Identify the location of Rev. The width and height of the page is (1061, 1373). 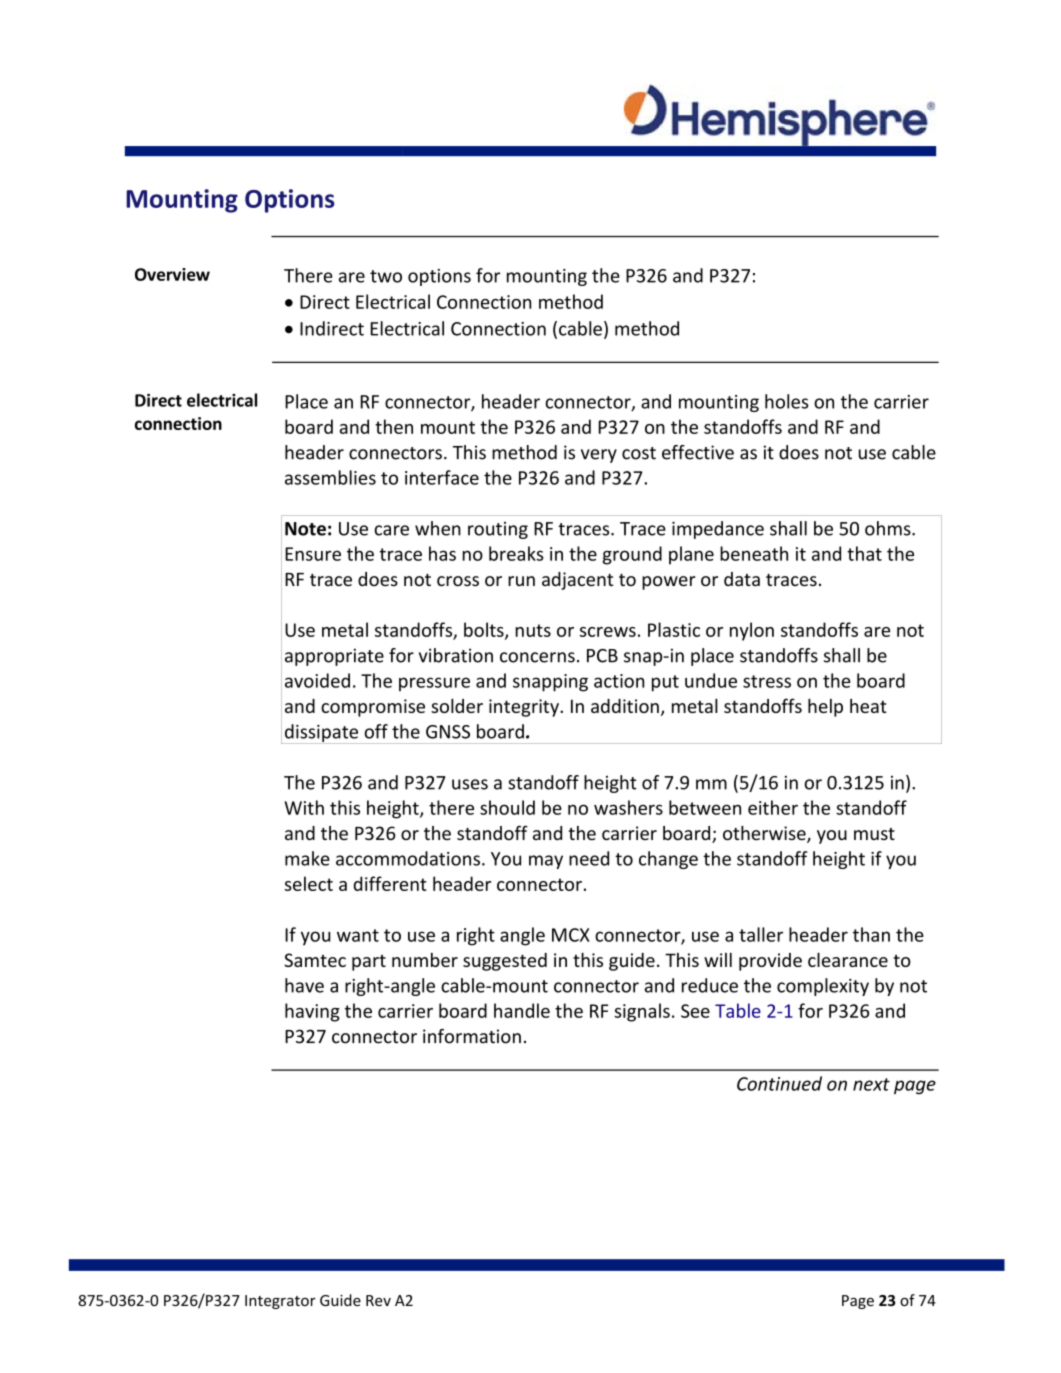
(378, 1300).
